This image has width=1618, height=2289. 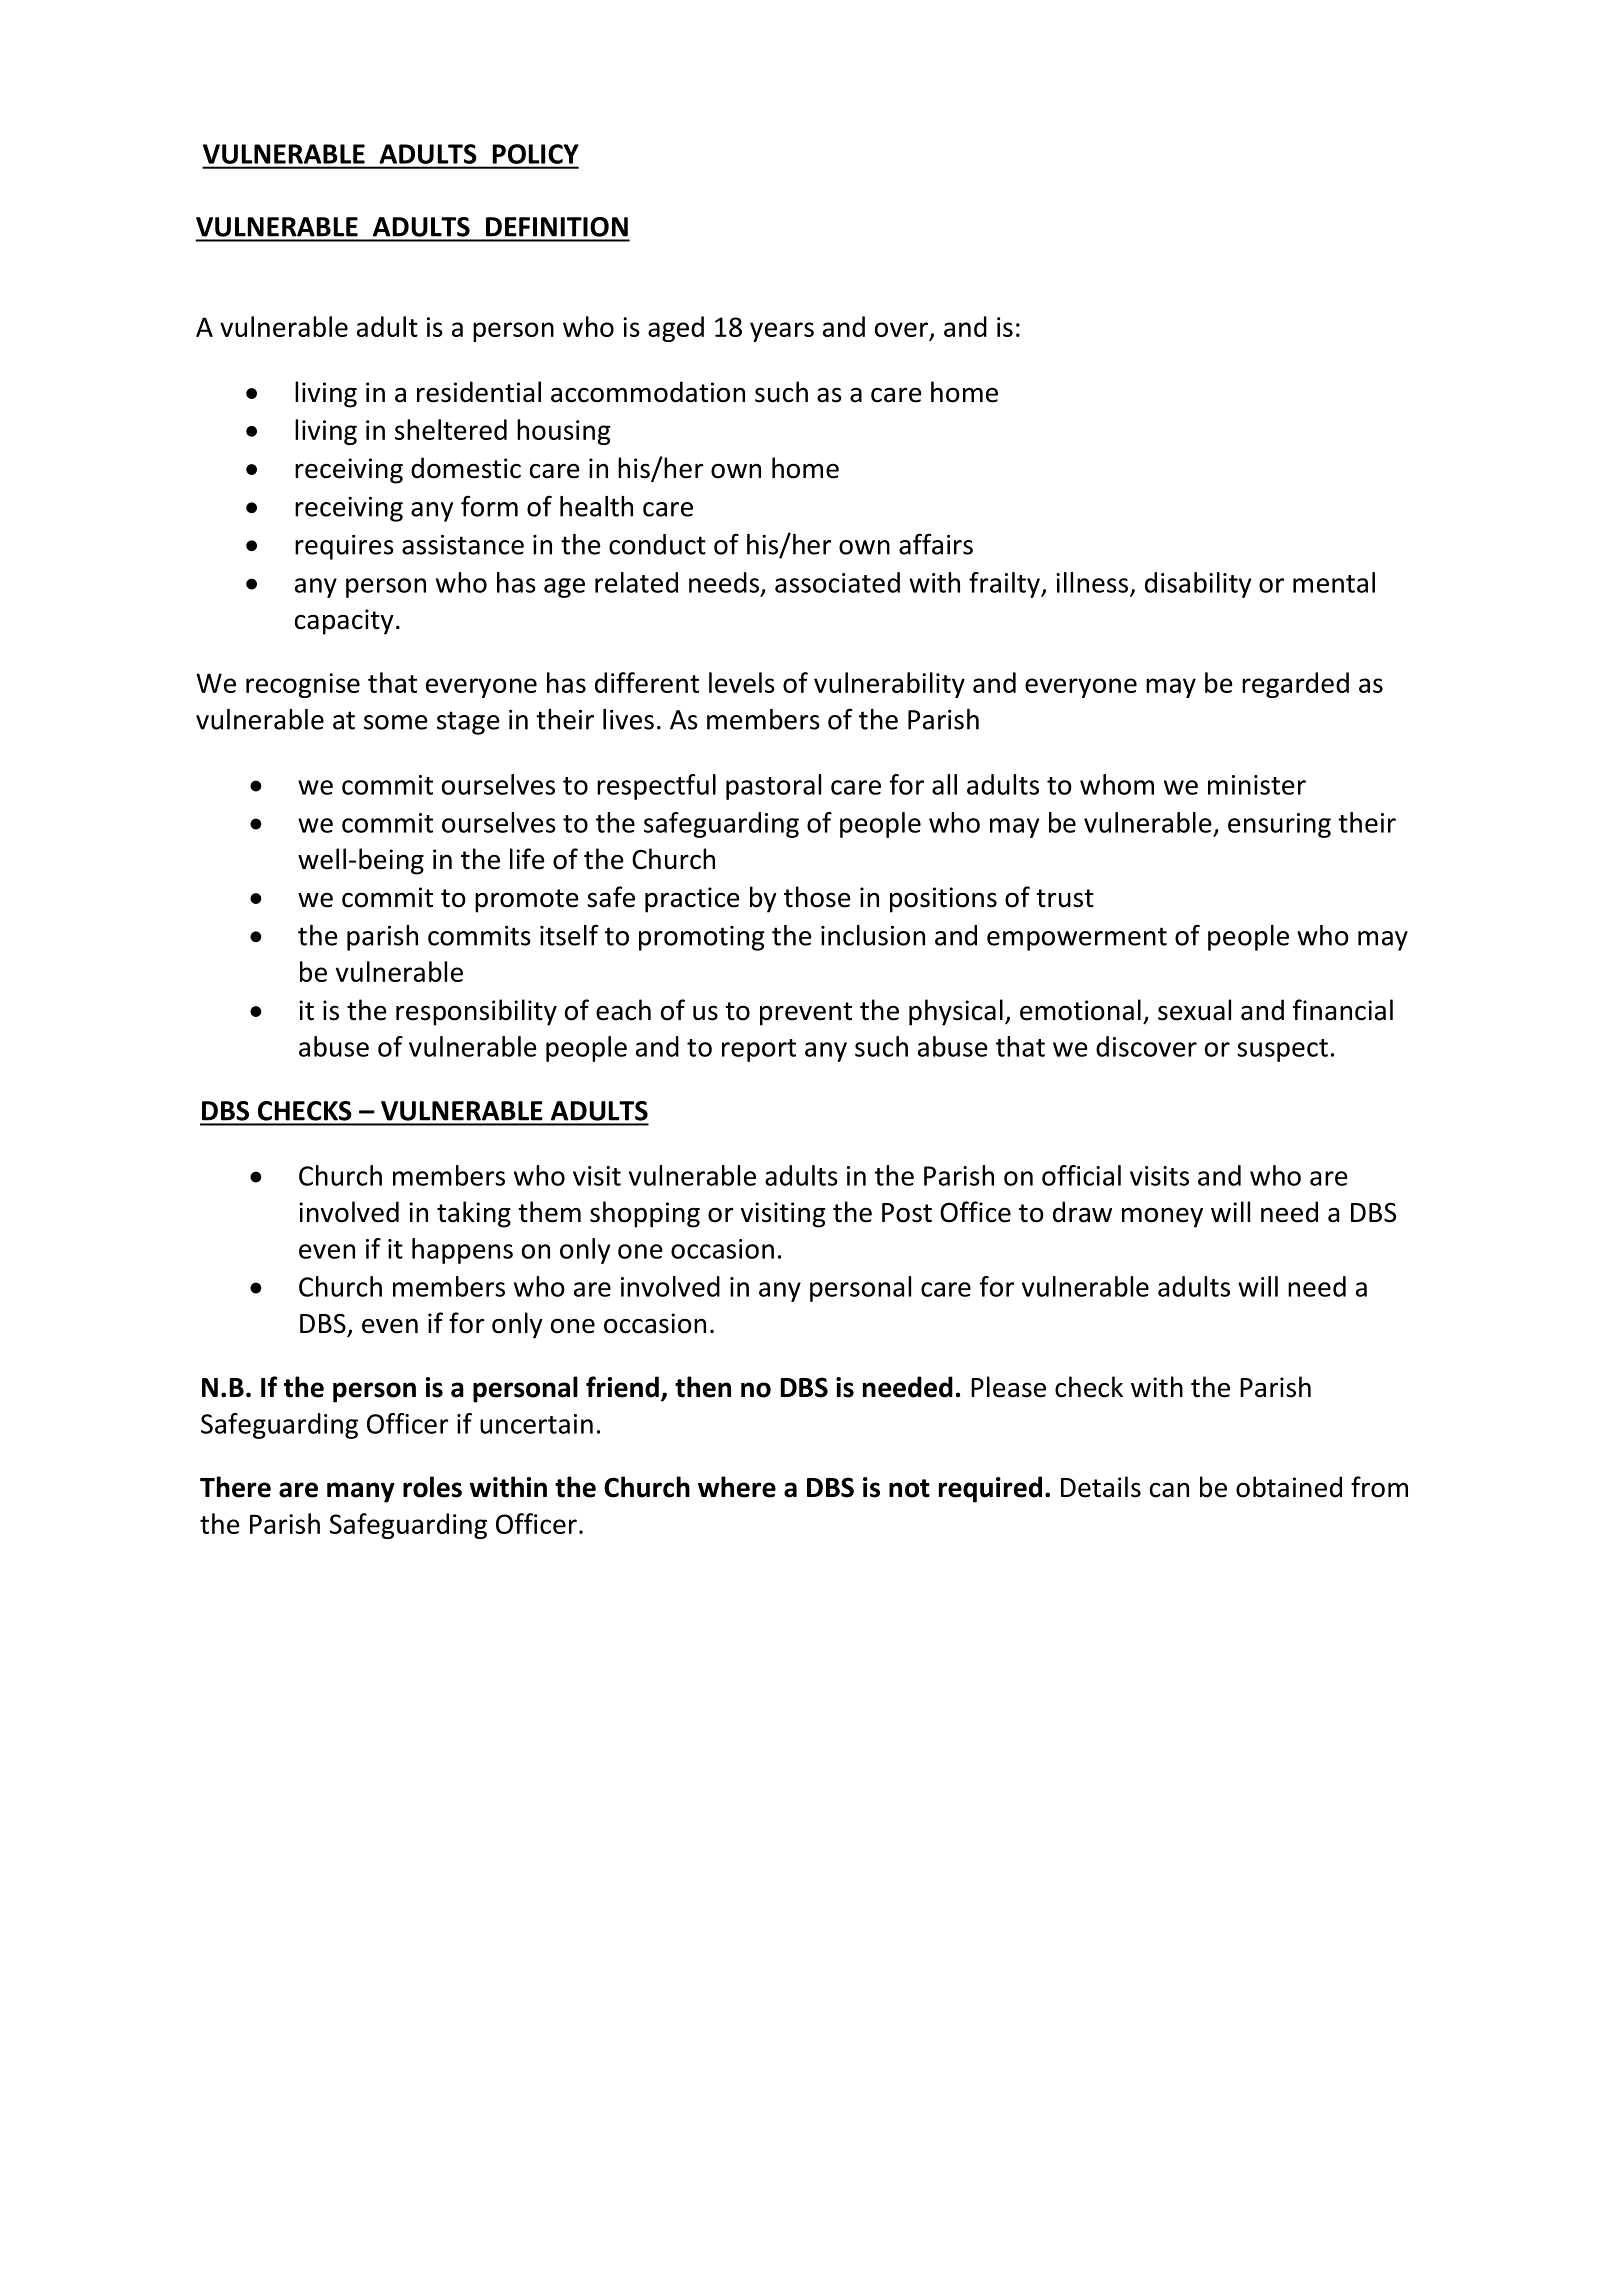 I want to click on regarded, so click(x=1295, y=685).
